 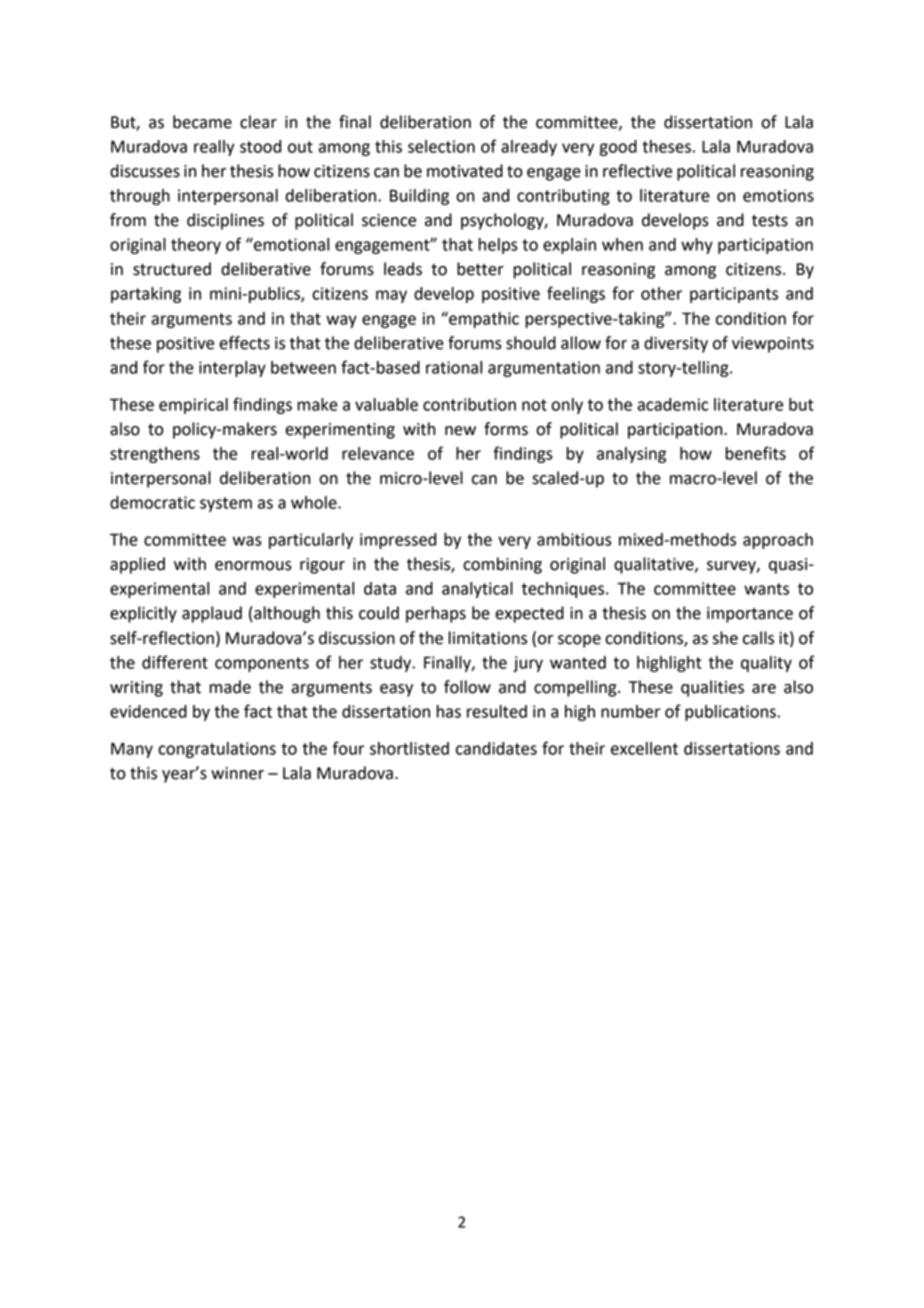 I want to click on strengthens, so click(x=155, y=455).
